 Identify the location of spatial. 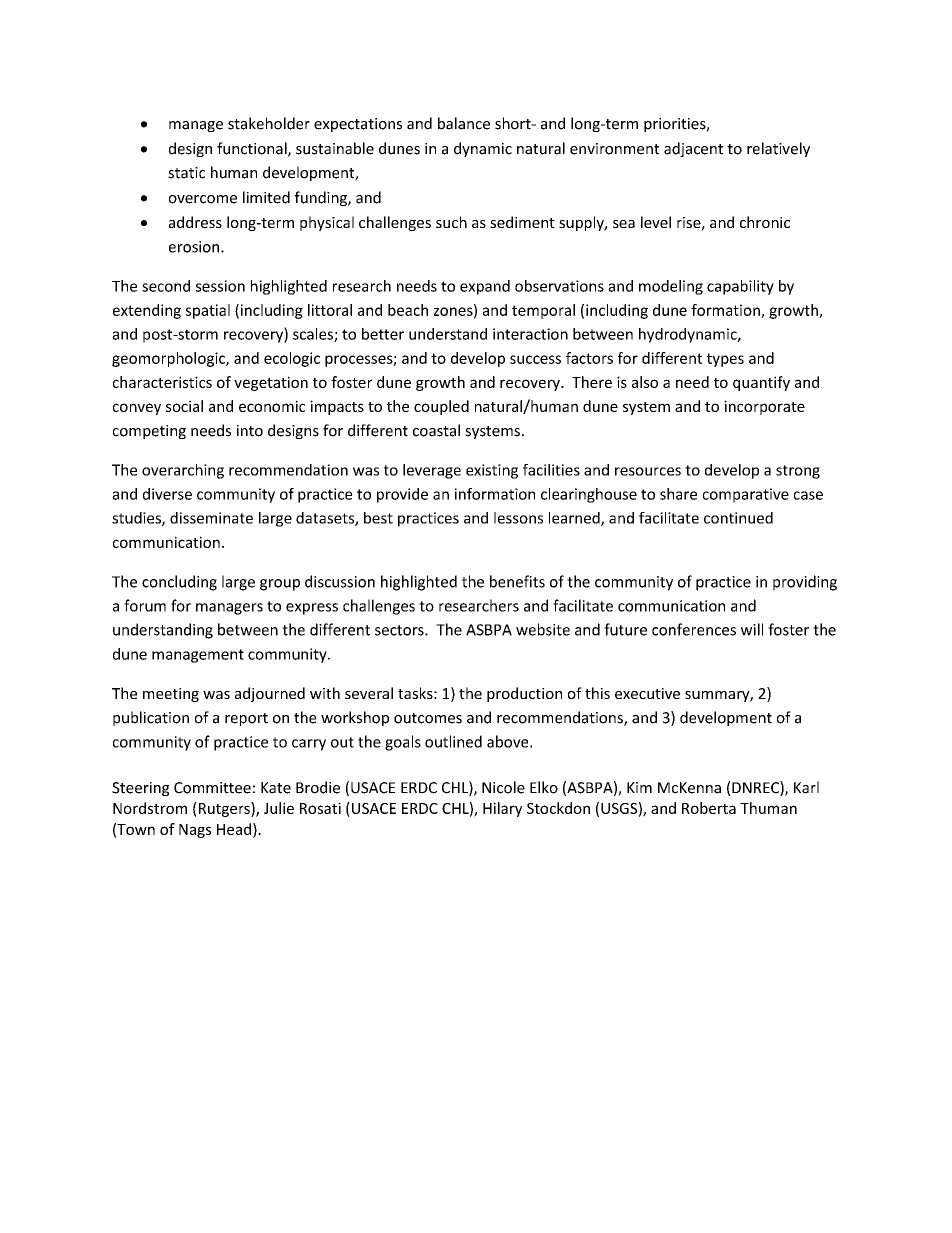
(208, 311).
